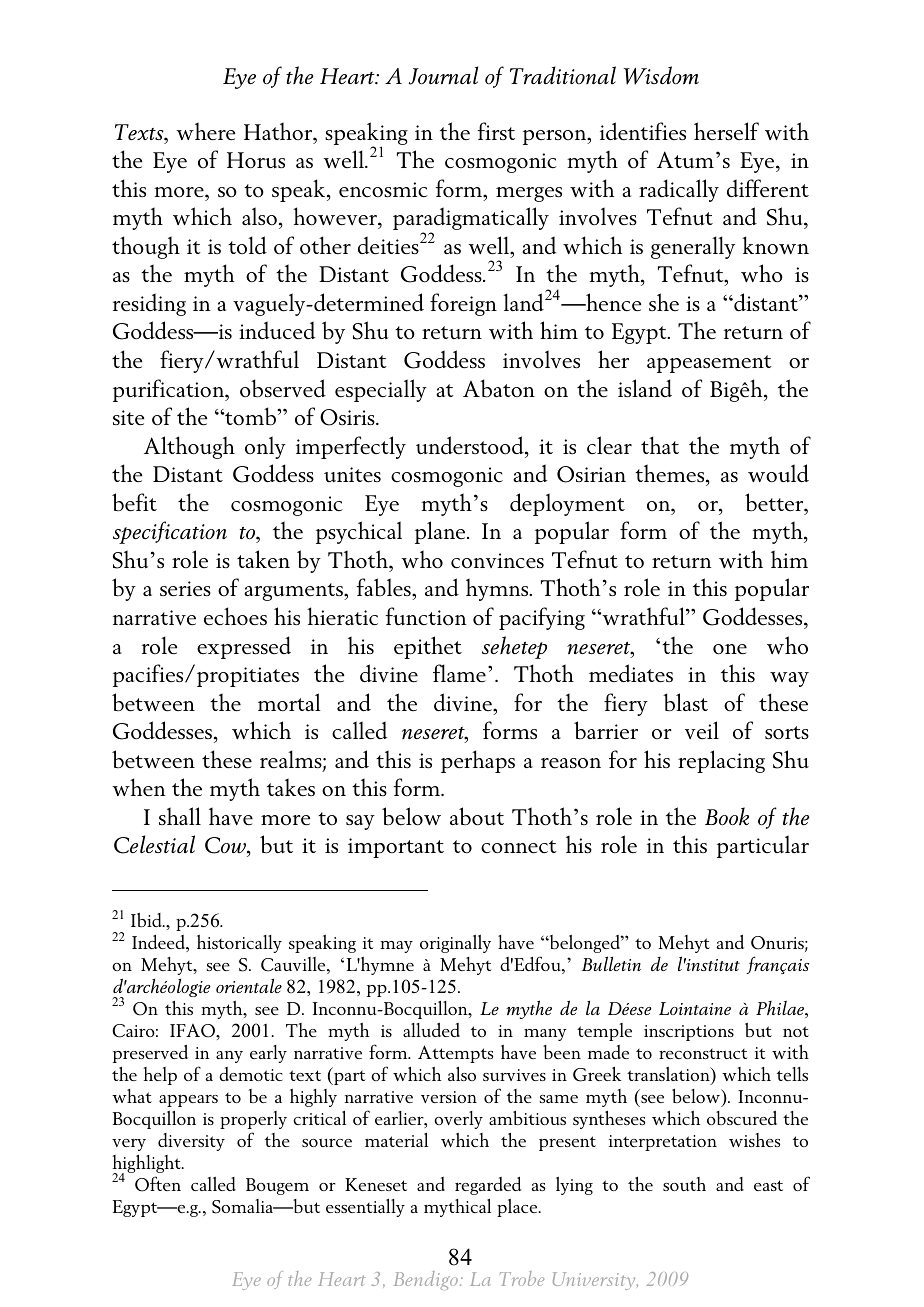  What do you see at coordinates (726, 131) in the screenshot?
I see `herself` at bounding box center [726, 131].
